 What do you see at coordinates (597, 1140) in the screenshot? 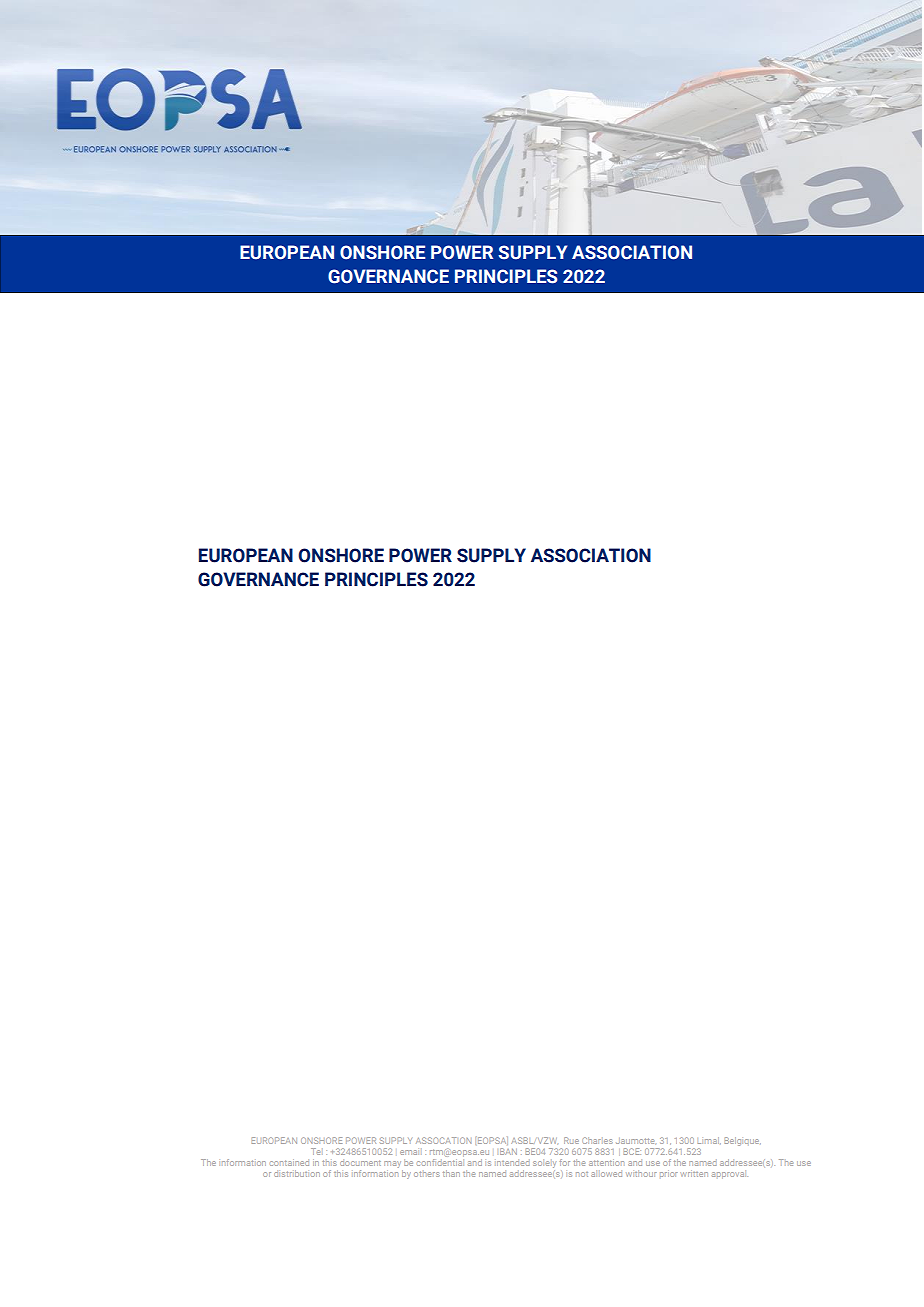
I see `Charles` at bounding box center [597, 1140].
